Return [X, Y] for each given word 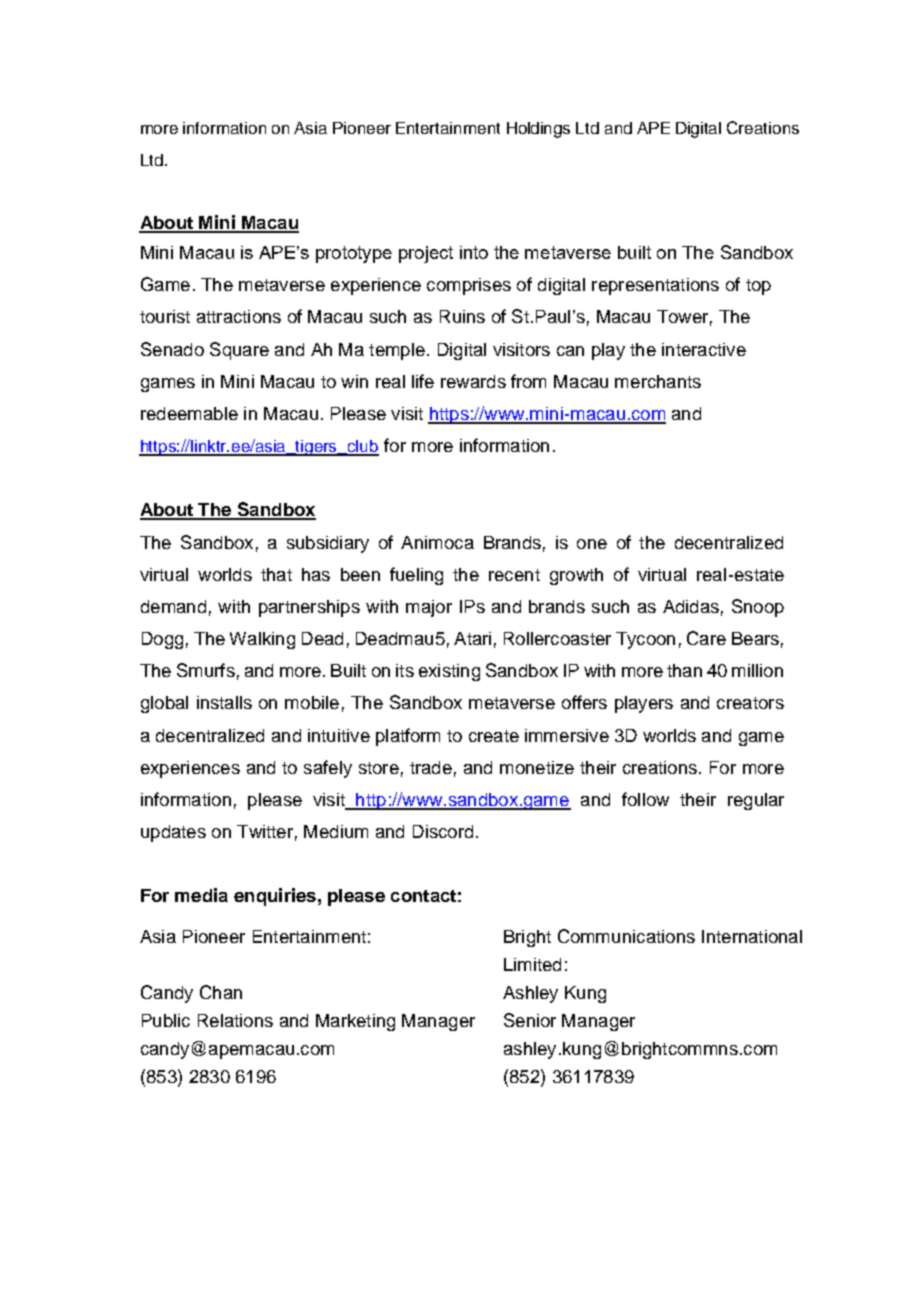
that [276, 574]
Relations [235, 1020]
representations [655, 286]
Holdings [538, 130]
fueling [416, 576]
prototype [354, 254]
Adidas [691, 606]
